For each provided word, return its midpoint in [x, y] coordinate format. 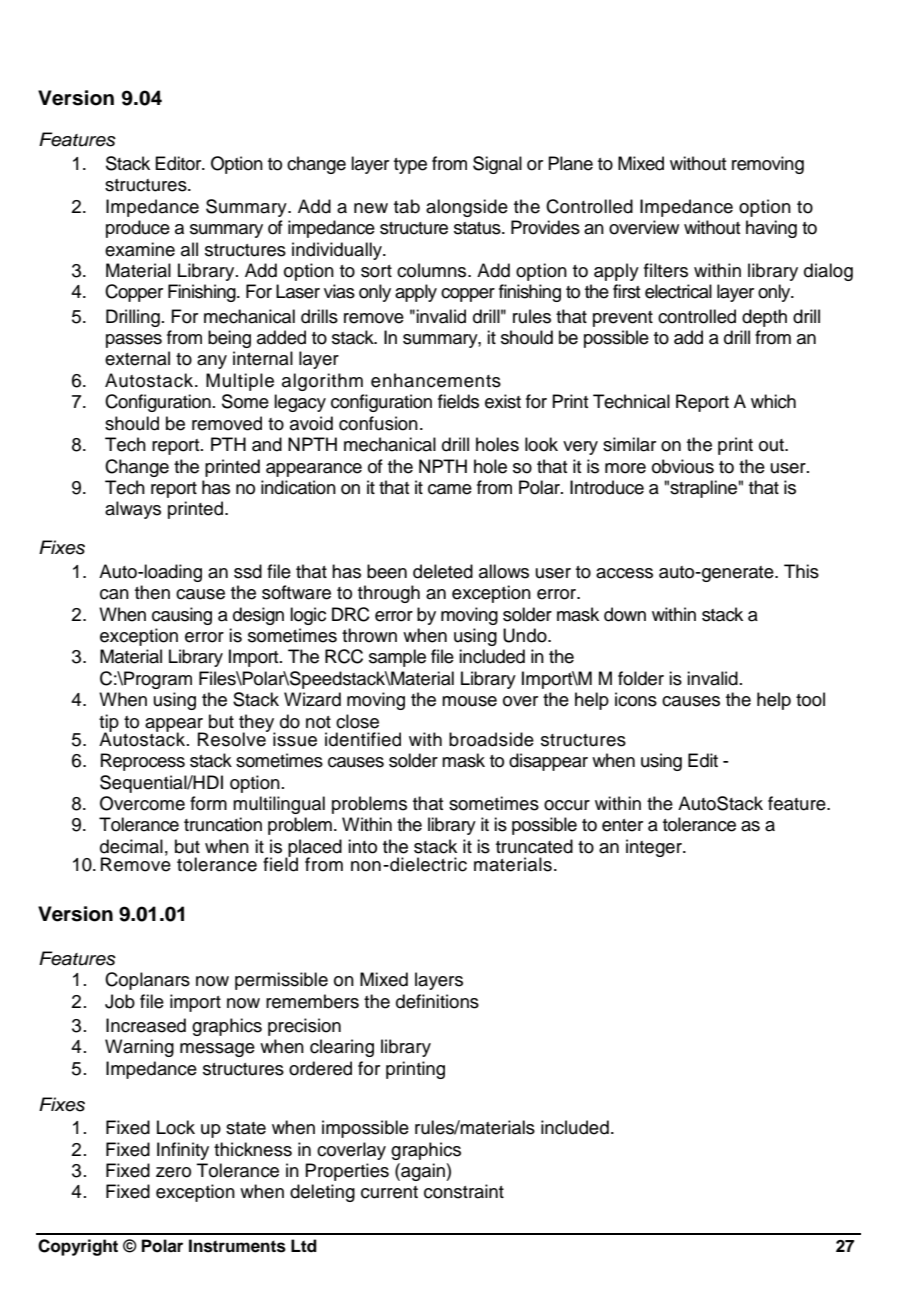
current [389, 1192]
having [771, 229]
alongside [467, 208]
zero [173, 1172]
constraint [464, 1191]
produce [138, 229]
